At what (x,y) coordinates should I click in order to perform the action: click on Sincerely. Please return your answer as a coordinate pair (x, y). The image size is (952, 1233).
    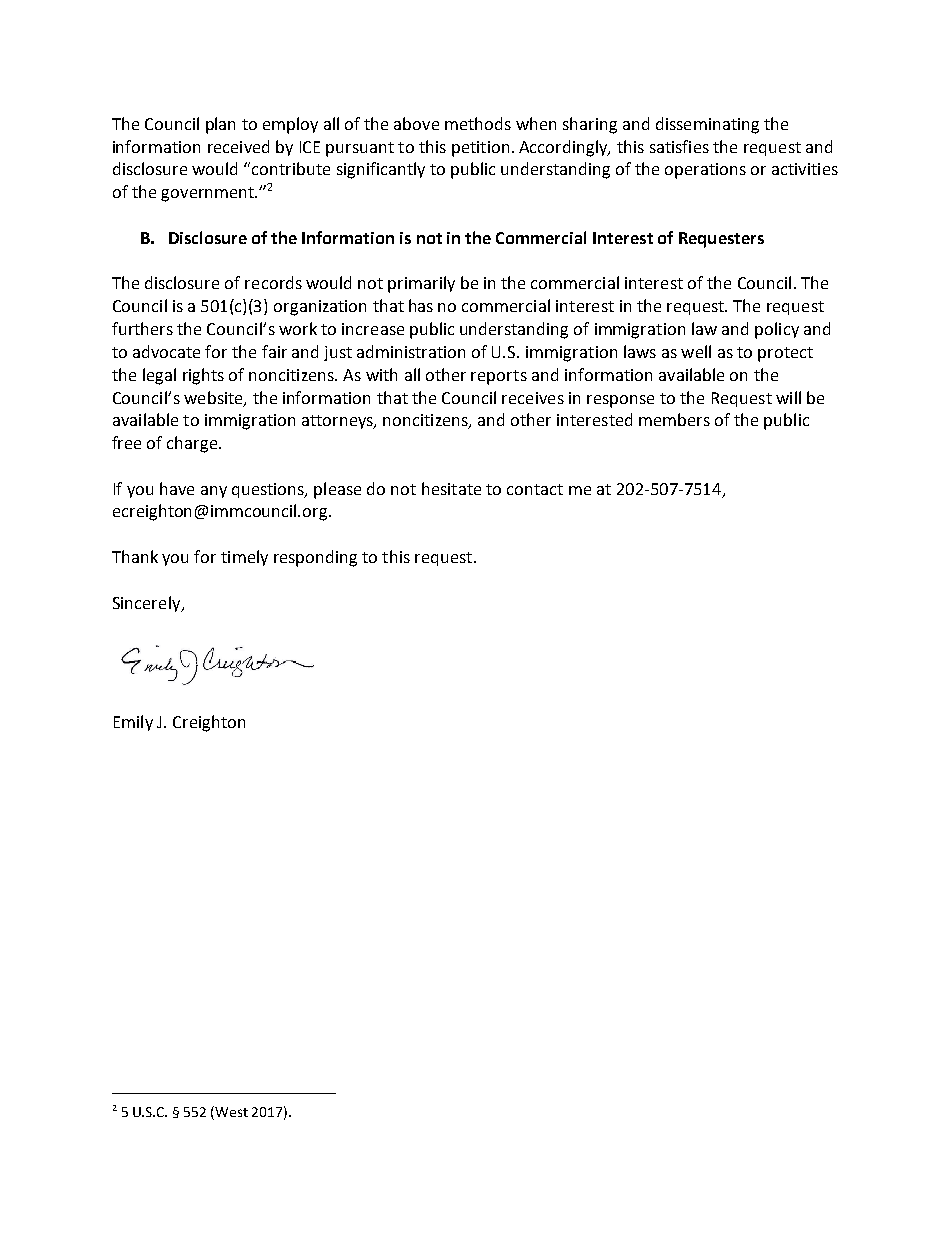
    Looking at the image, I should click on (148, 604).
